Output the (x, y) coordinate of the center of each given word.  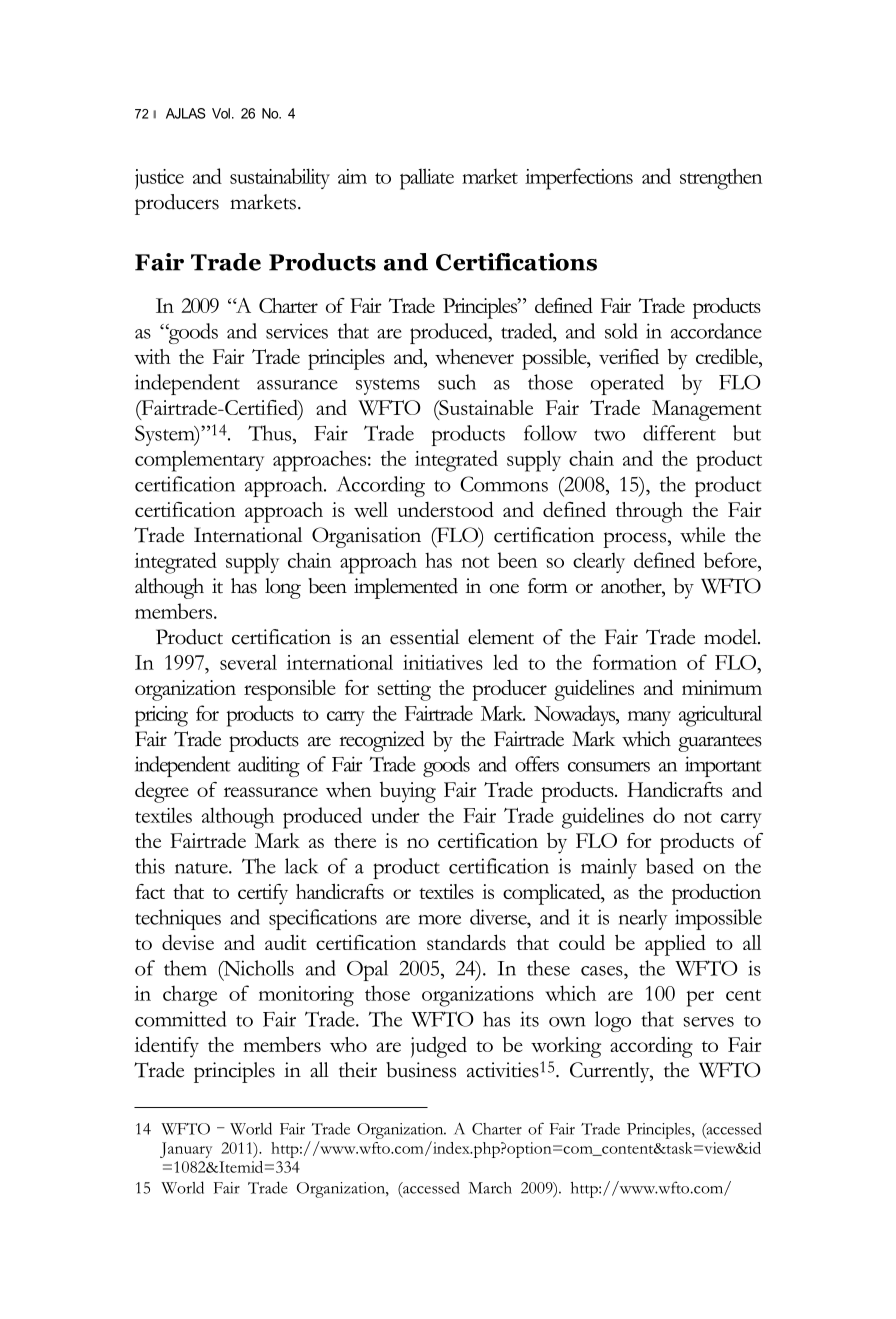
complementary (199, 461)
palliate (427, 179)
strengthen (721, 179)
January (186, 1150)
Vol (221, 113)
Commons (504, 484)
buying (408, 792)
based (670, 866)
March (490, 1188)
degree (162, 792)
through (649, 512)
